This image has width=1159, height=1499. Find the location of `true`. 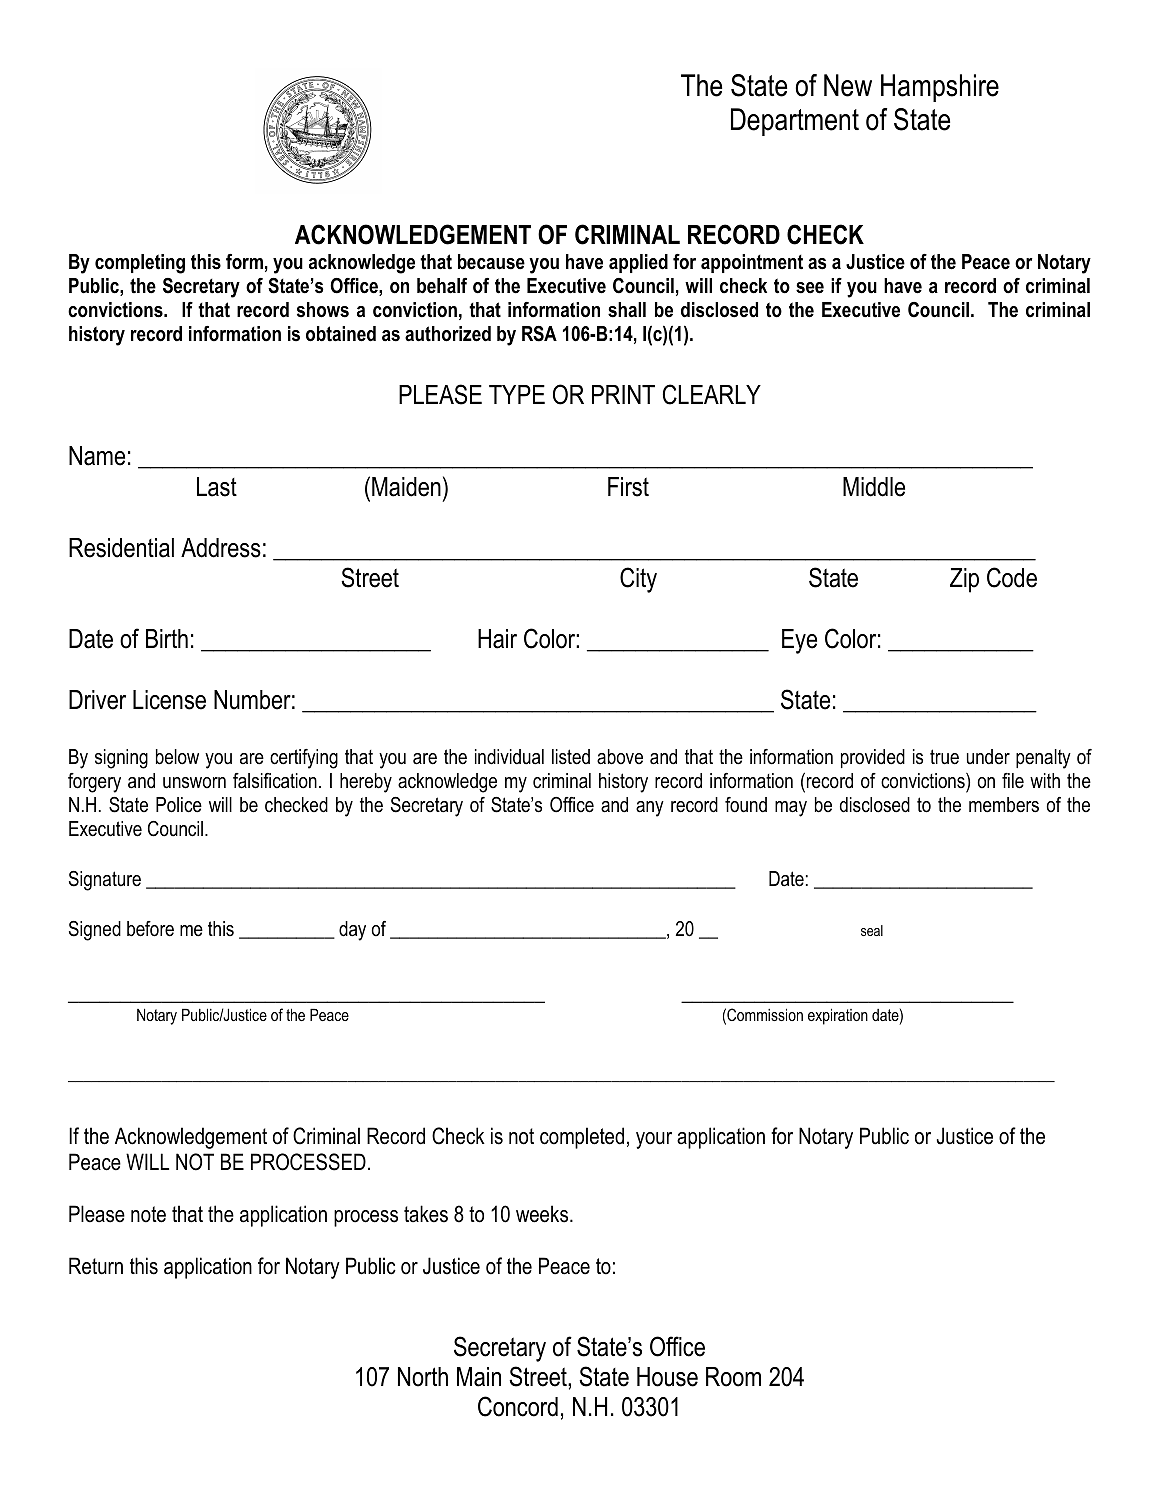

true is located at coordinates (944, 757).
